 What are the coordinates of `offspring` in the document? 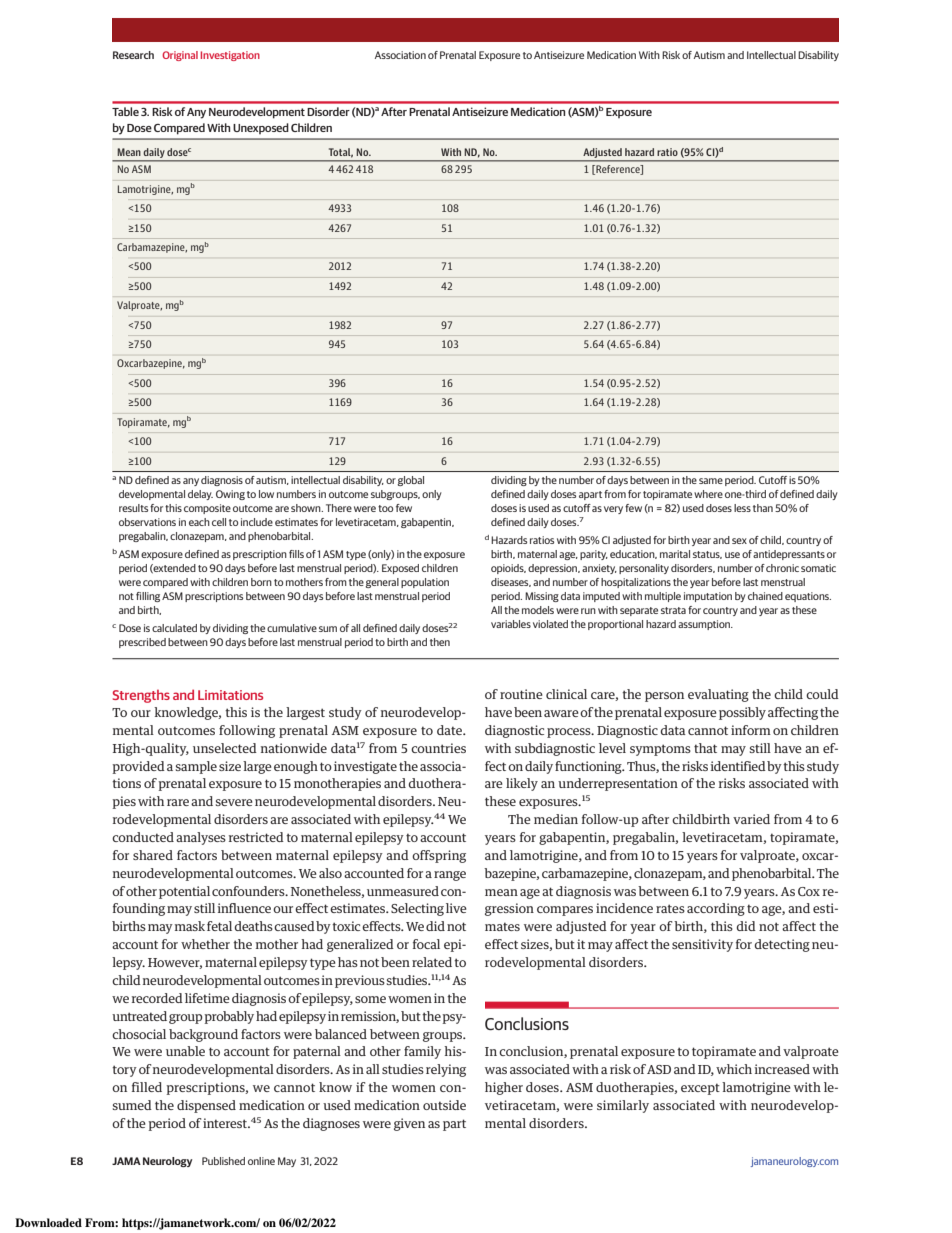 It's located at (439, 856).
